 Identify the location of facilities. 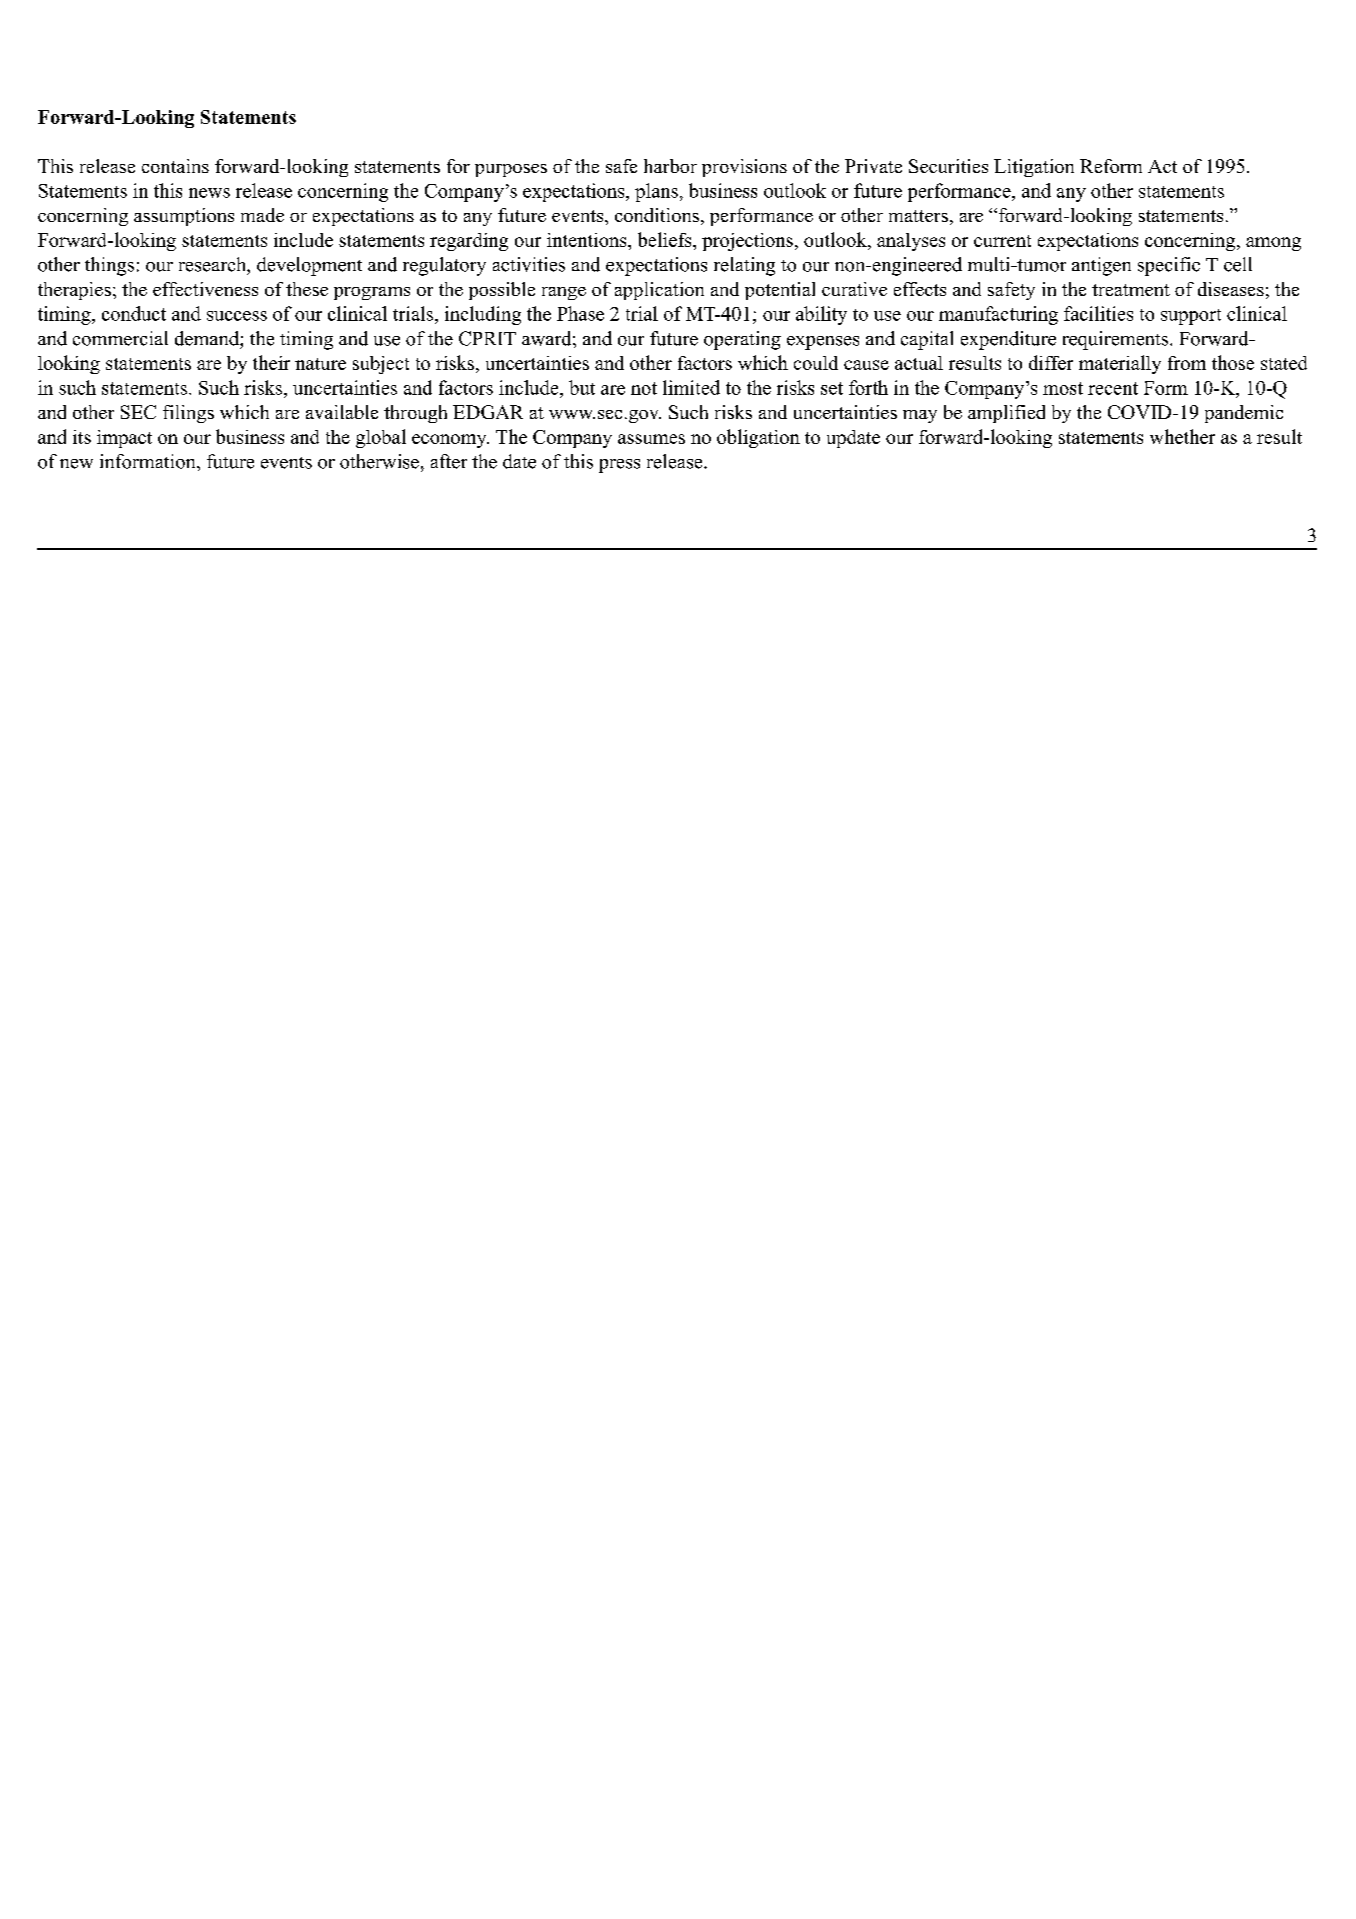
(1098, 313).
